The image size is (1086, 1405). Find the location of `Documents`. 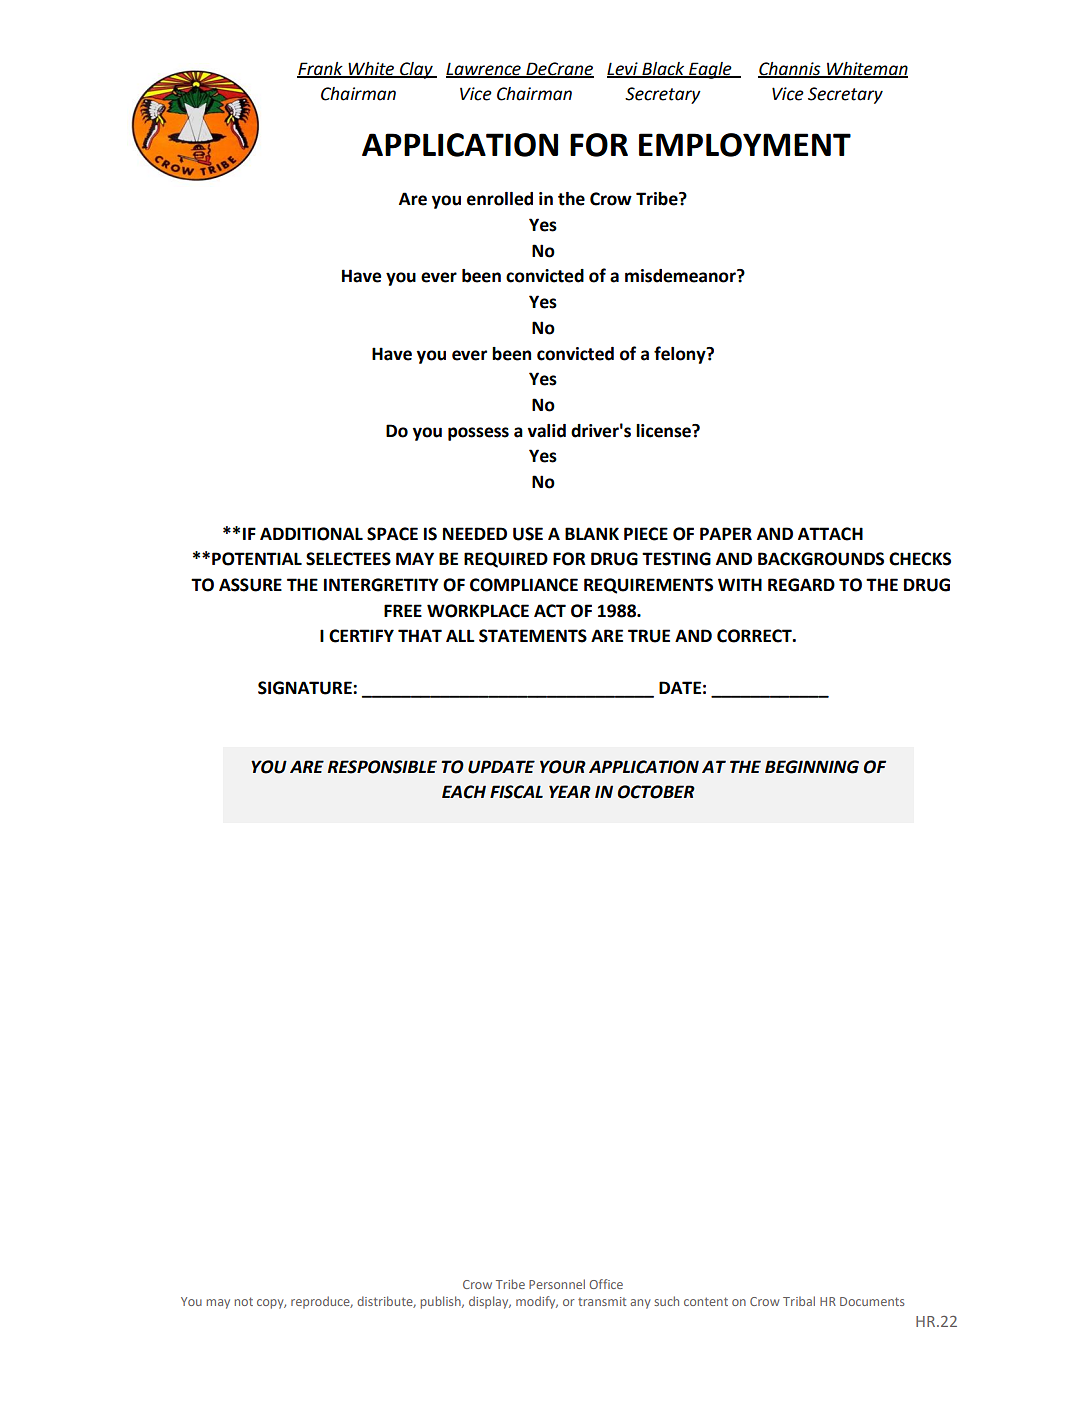

Documents is located at coordinates (872, 1301).
